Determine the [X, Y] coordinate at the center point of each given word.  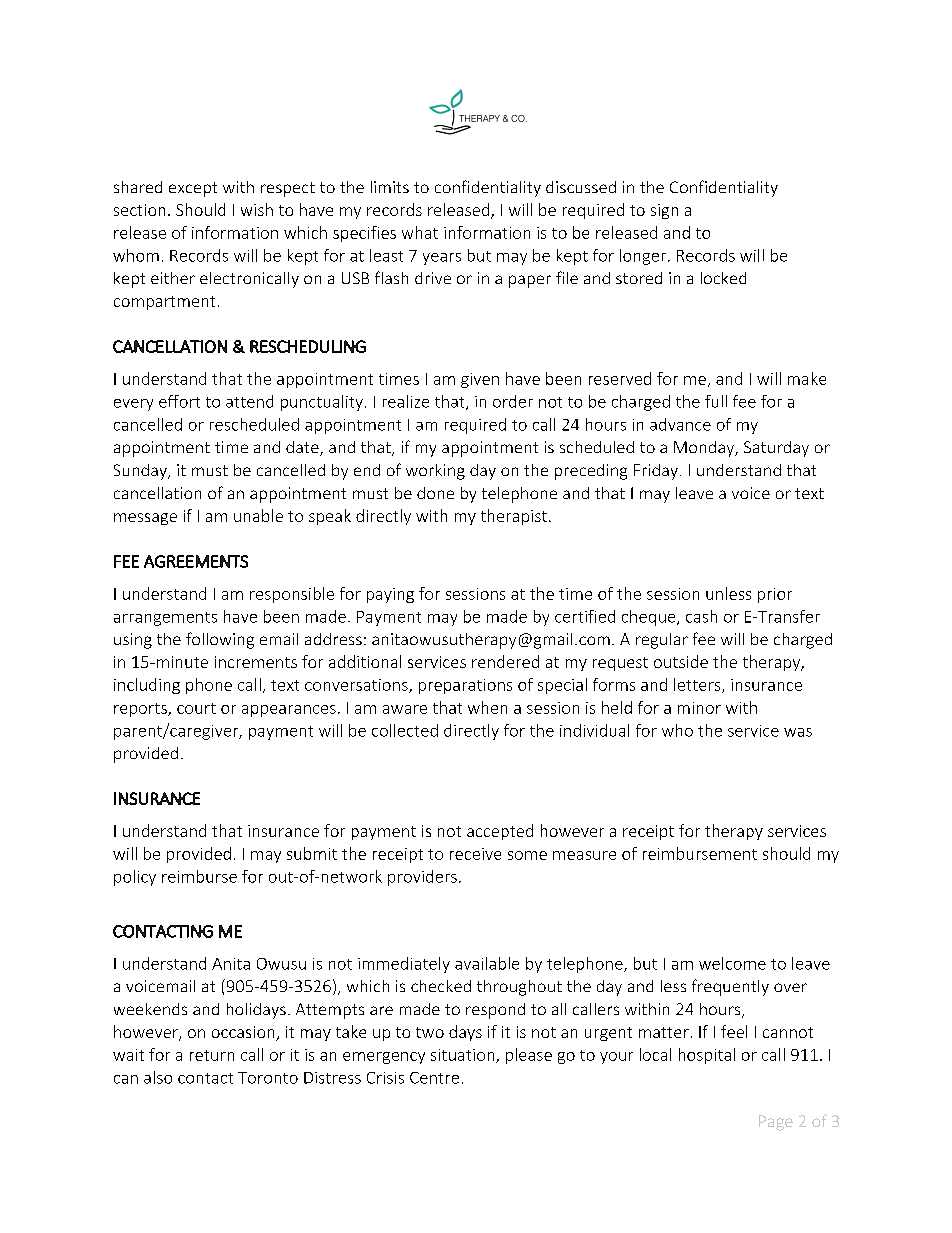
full [716, 401]
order [513, 401]
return [212, 1055]
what [420, 232]
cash [701, 616]
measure [584, 855]
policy [135, 878]
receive [475, 854]
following [220, 640]
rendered [505, 661]
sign [664, 211]
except [193, 189]
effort [179, 401]
